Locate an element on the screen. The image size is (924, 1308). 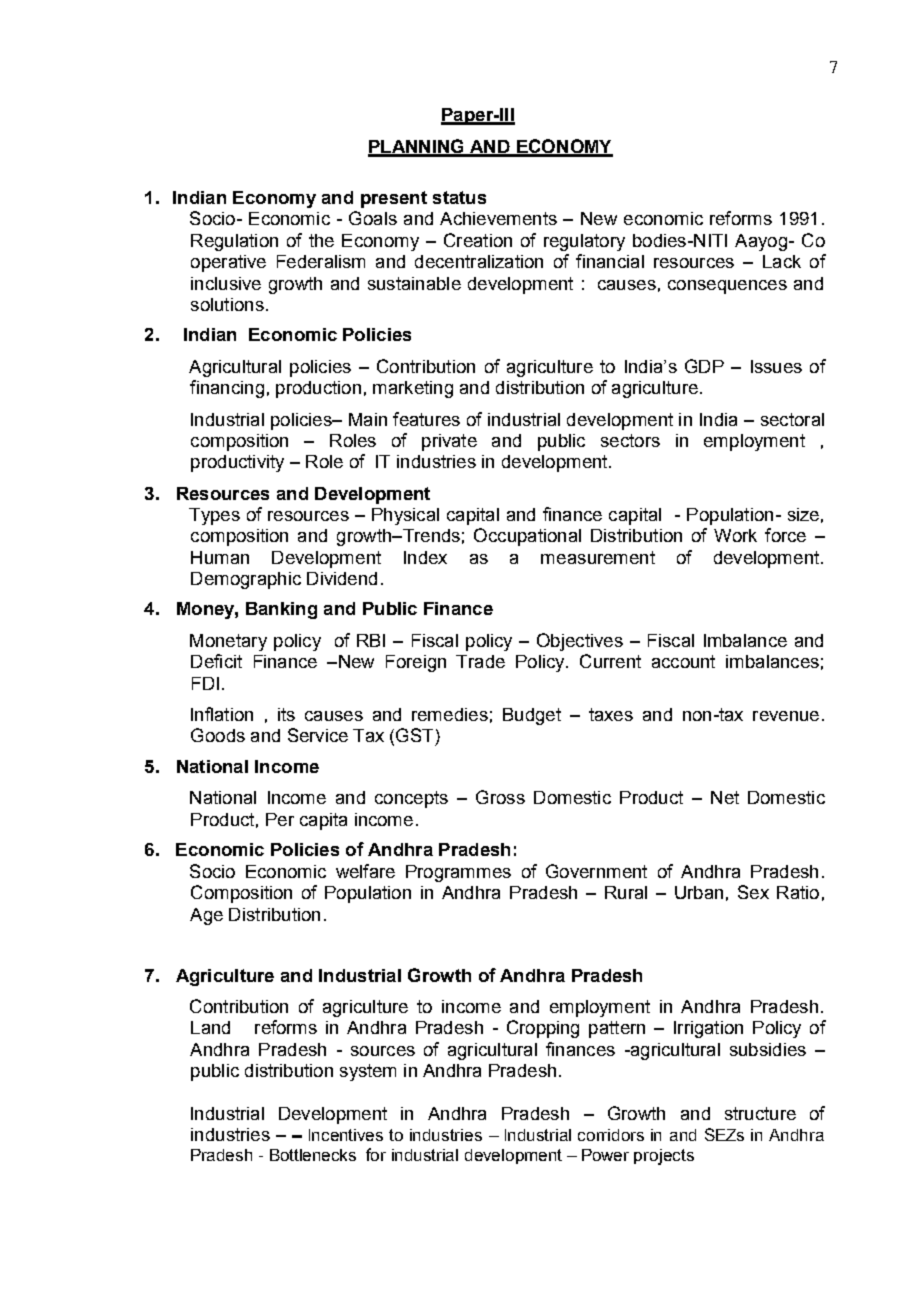
Work is located at coordinates (735, 535).
